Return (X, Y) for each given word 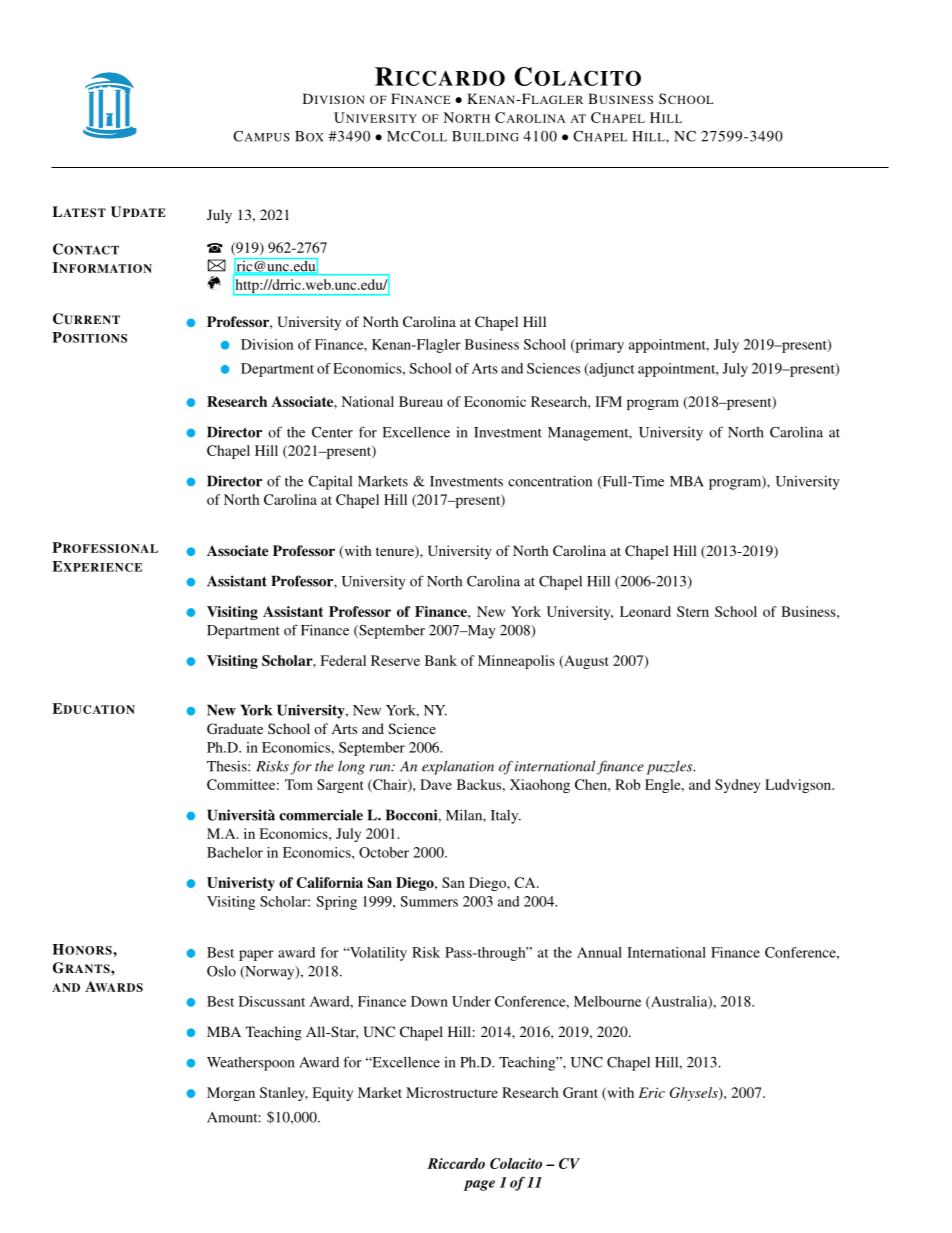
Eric (652, 1092)
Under (471, 1001)
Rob (627, 784)
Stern (693, 611)
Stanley (284, 1094)
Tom (299, 784)
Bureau (421, 401)
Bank (441, 660)
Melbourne (607, 1001)
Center (332, 432)
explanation (458, 767)
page (479, 1185)
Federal (343, 660)
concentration (550, 481)
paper (256, 955)
